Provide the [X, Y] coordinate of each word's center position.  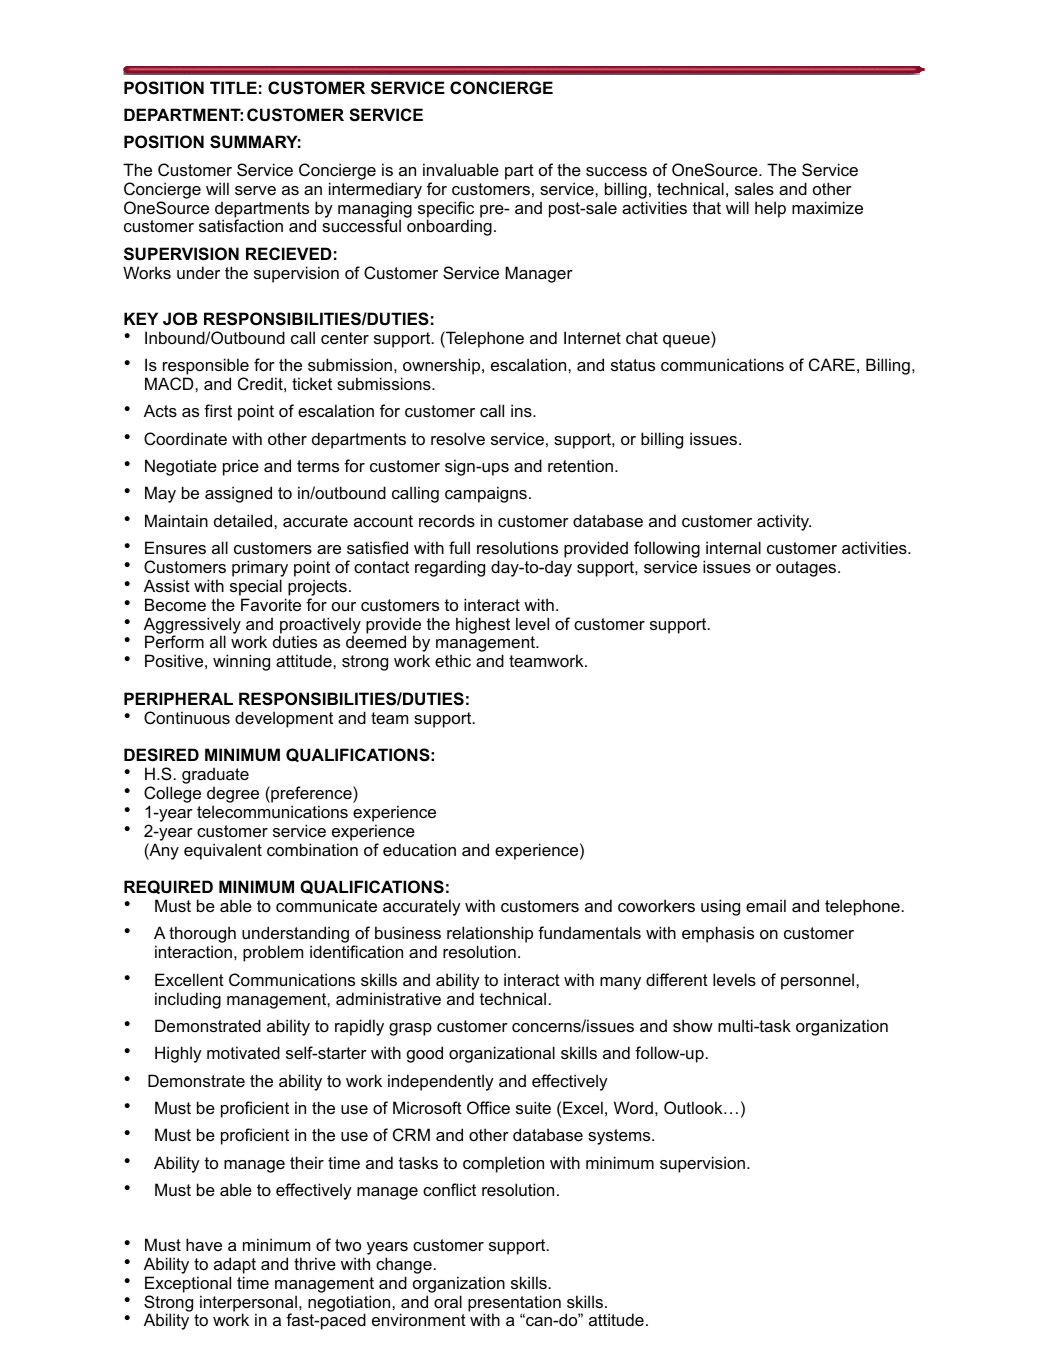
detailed [244, 520]
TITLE [233, 87]
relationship [490, 936]
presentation [514, 1304]
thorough [202, 936]
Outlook [694, 1107]
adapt [235, 1265]
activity [784, 522]
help [770, 209]
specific [446, 210]
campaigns [486, 494]
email [766, 905]
